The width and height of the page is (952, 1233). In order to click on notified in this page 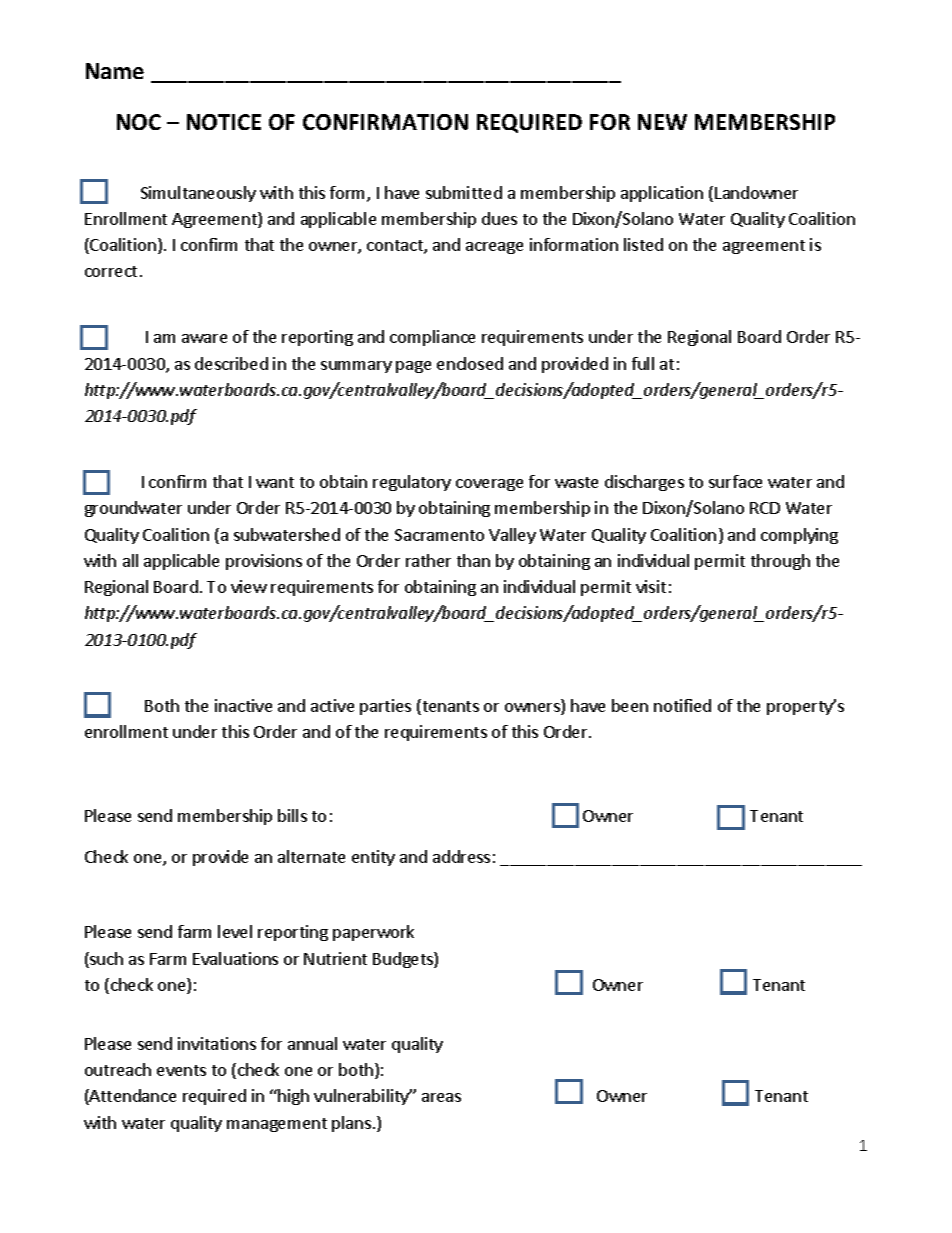, I will do `click(682, 705)`.
